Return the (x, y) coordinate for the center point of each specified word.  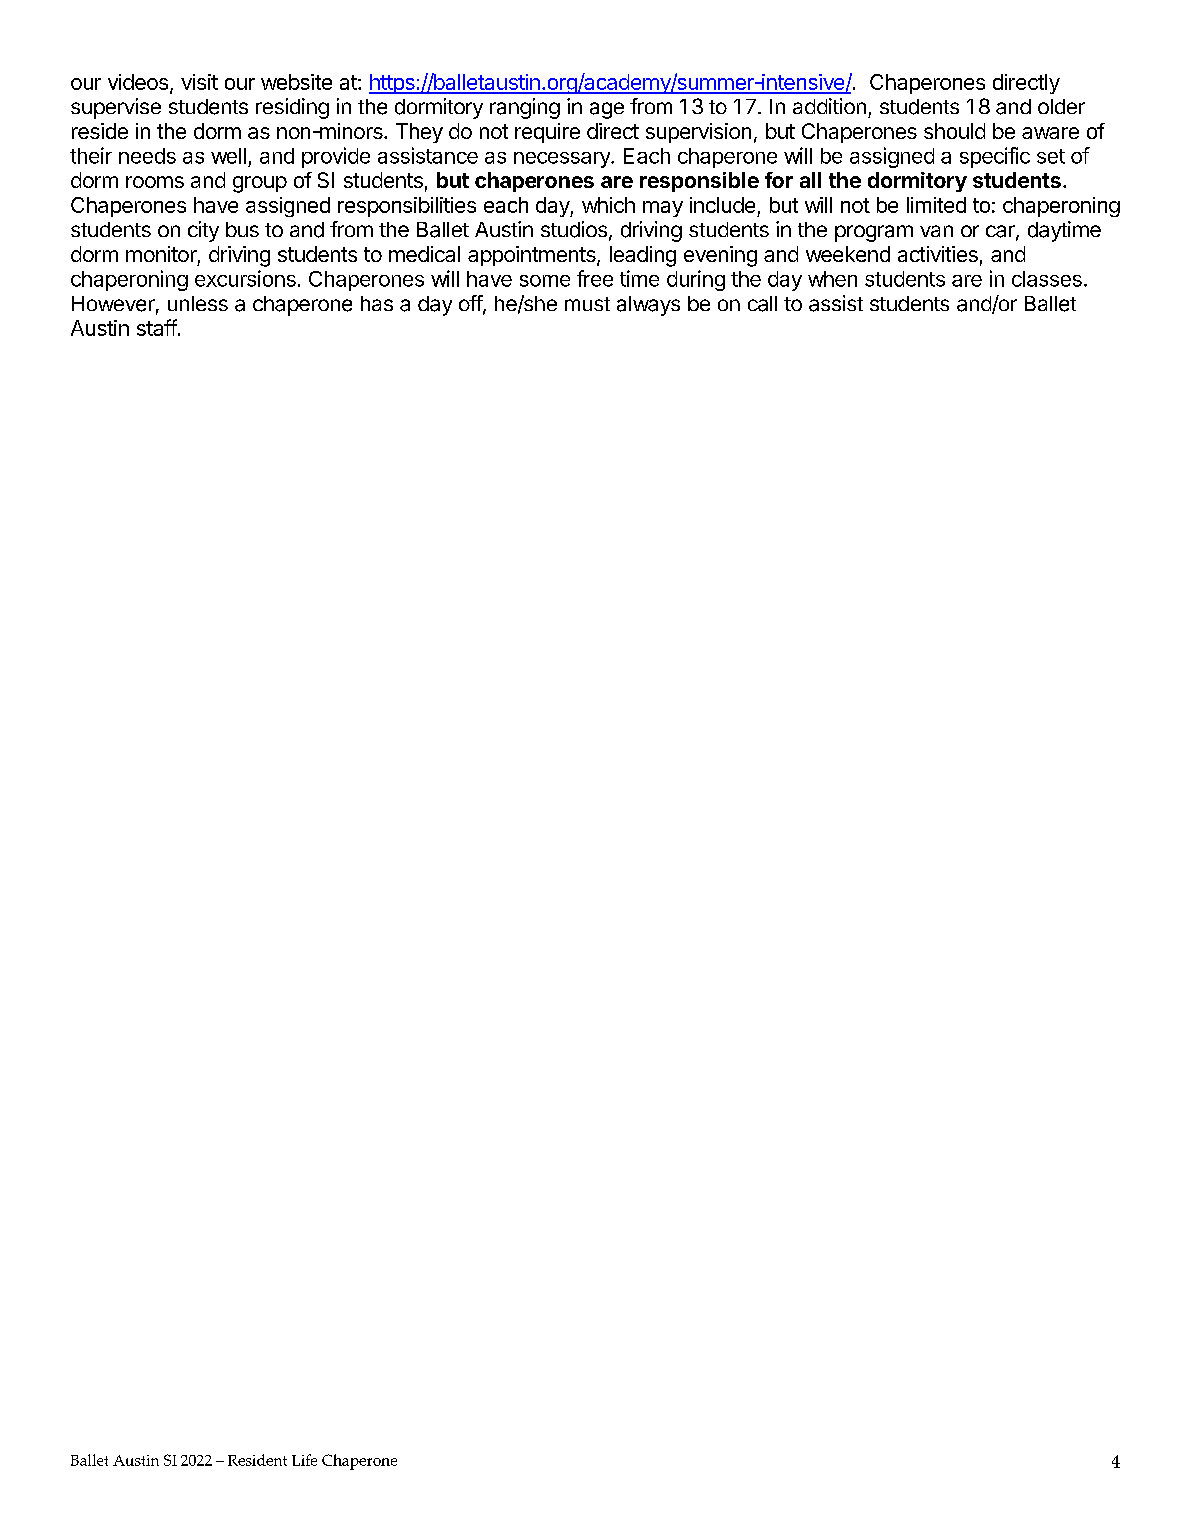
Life (304, 1460)
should (954, 131)
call (762, 304)
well (228, 156)
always (648, 306)
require (547, 133)
